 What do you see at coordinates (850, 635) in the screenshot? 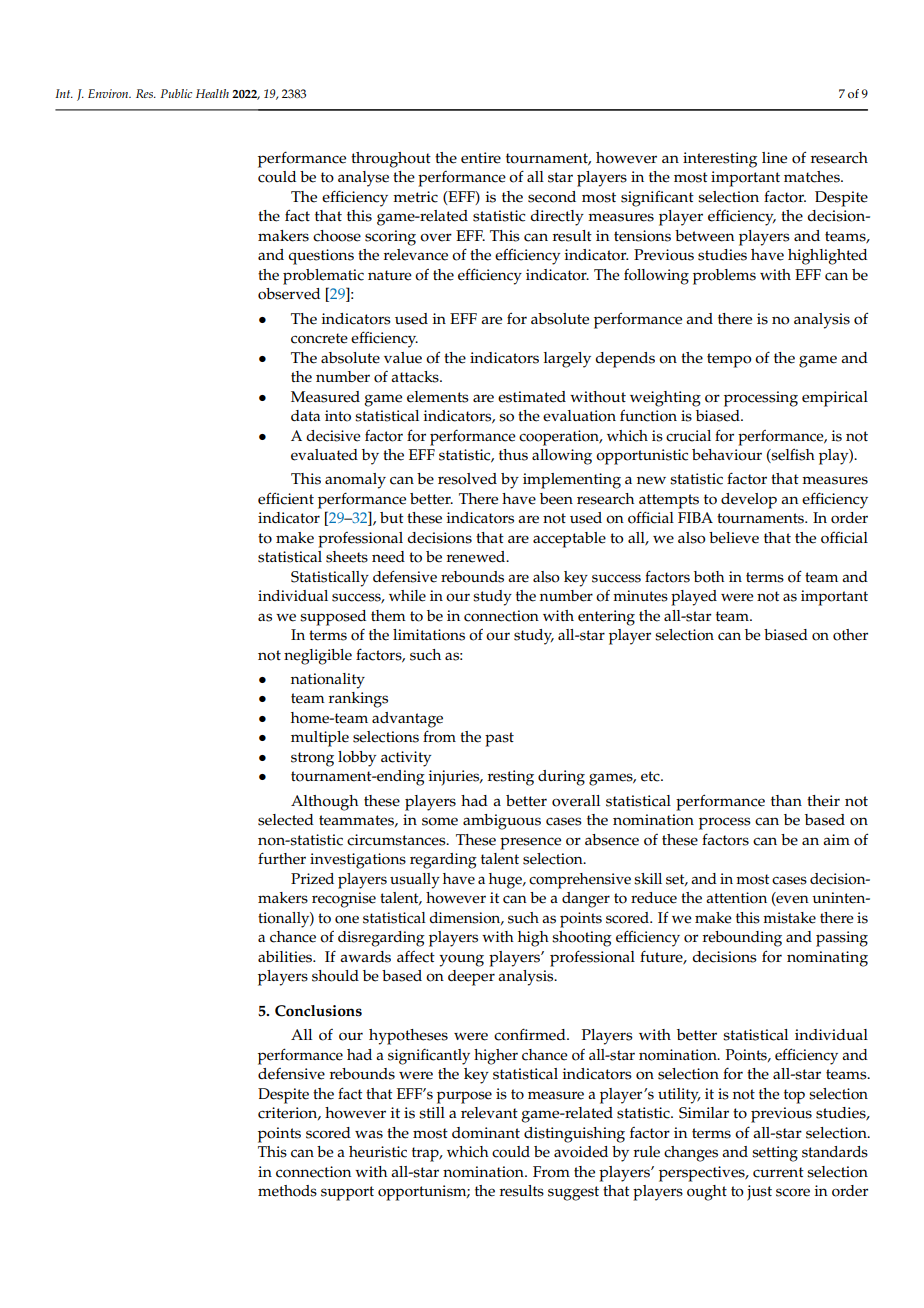
I see `other` at bounding box center [850, 635].
